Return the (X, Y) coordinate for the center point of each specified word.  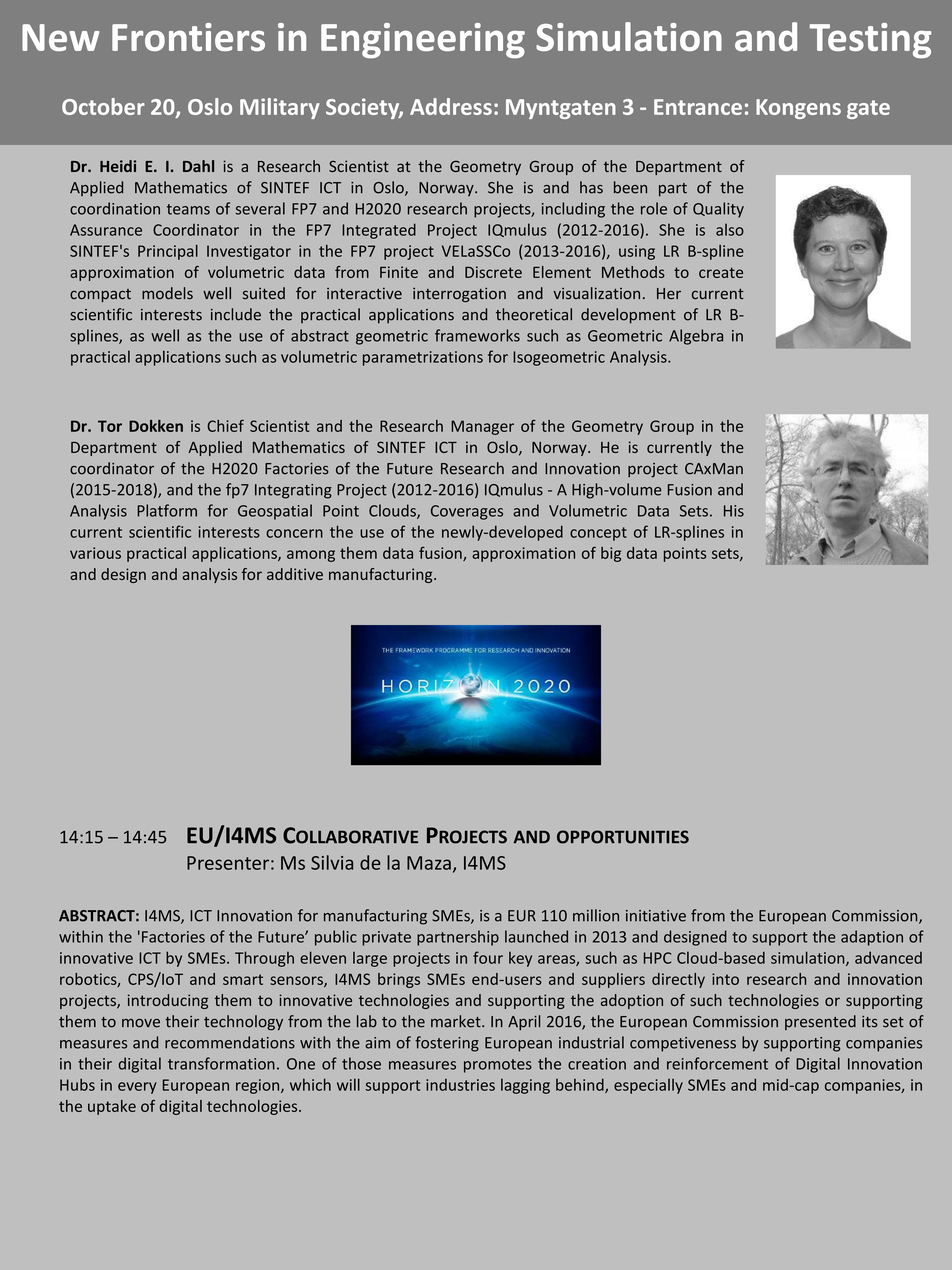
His (734, 511)
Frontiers (188, 37)
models (167, 293)
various (95, 553)
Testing (870, 41)
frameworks (477, 335)
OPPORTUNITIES (623, 837)
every (137, 1088)
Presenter (228, 863)
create (721, 272)
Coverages (467, 512)
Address (451, 106)
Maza (429, 863)
